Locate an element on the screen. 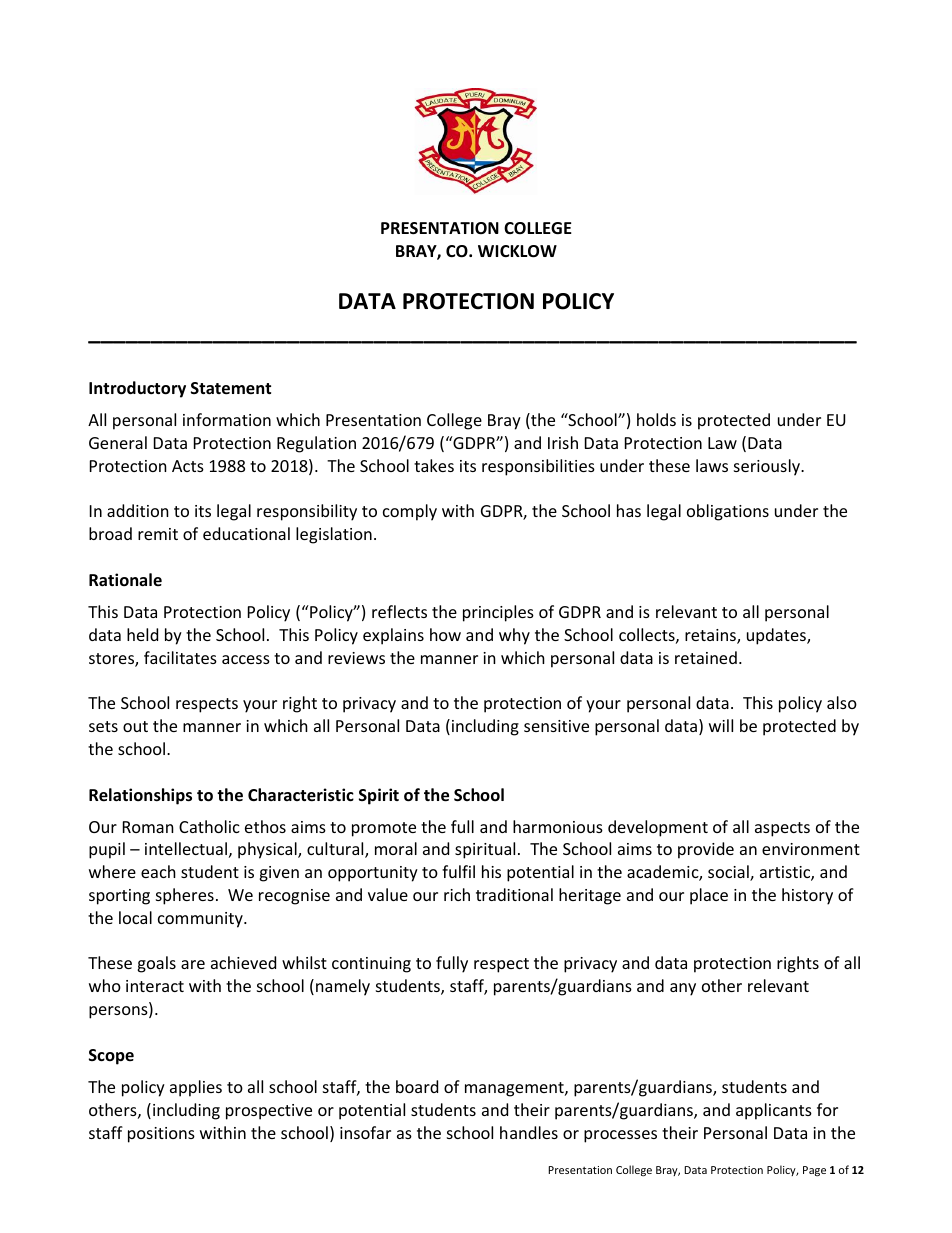 The image size is (952, 1233). positions is located at coordinates (161, 1135).
